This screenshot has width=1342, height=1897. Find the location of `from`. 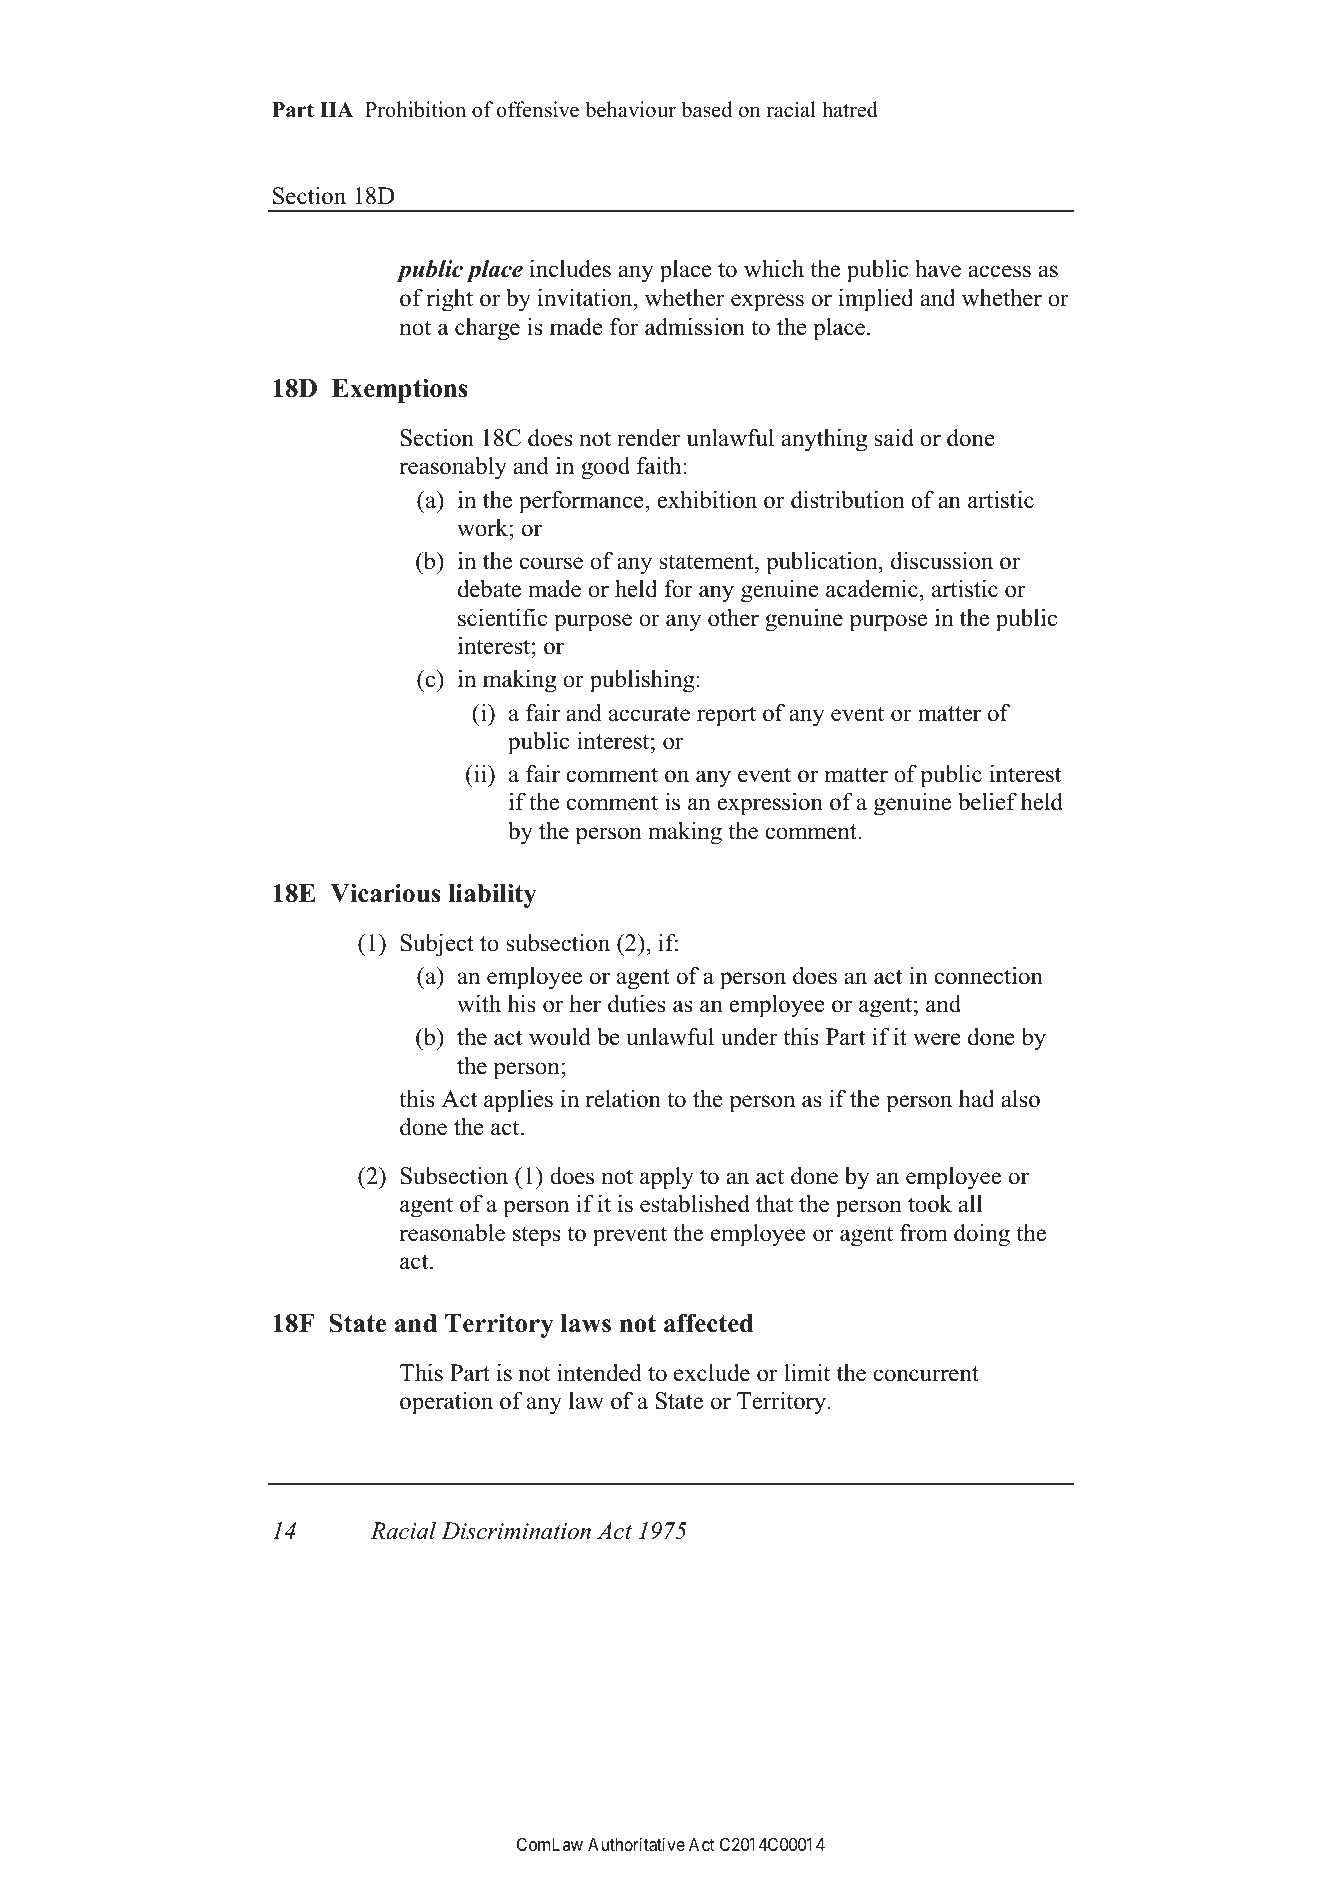

from is located at coordinates (924, 1233).
